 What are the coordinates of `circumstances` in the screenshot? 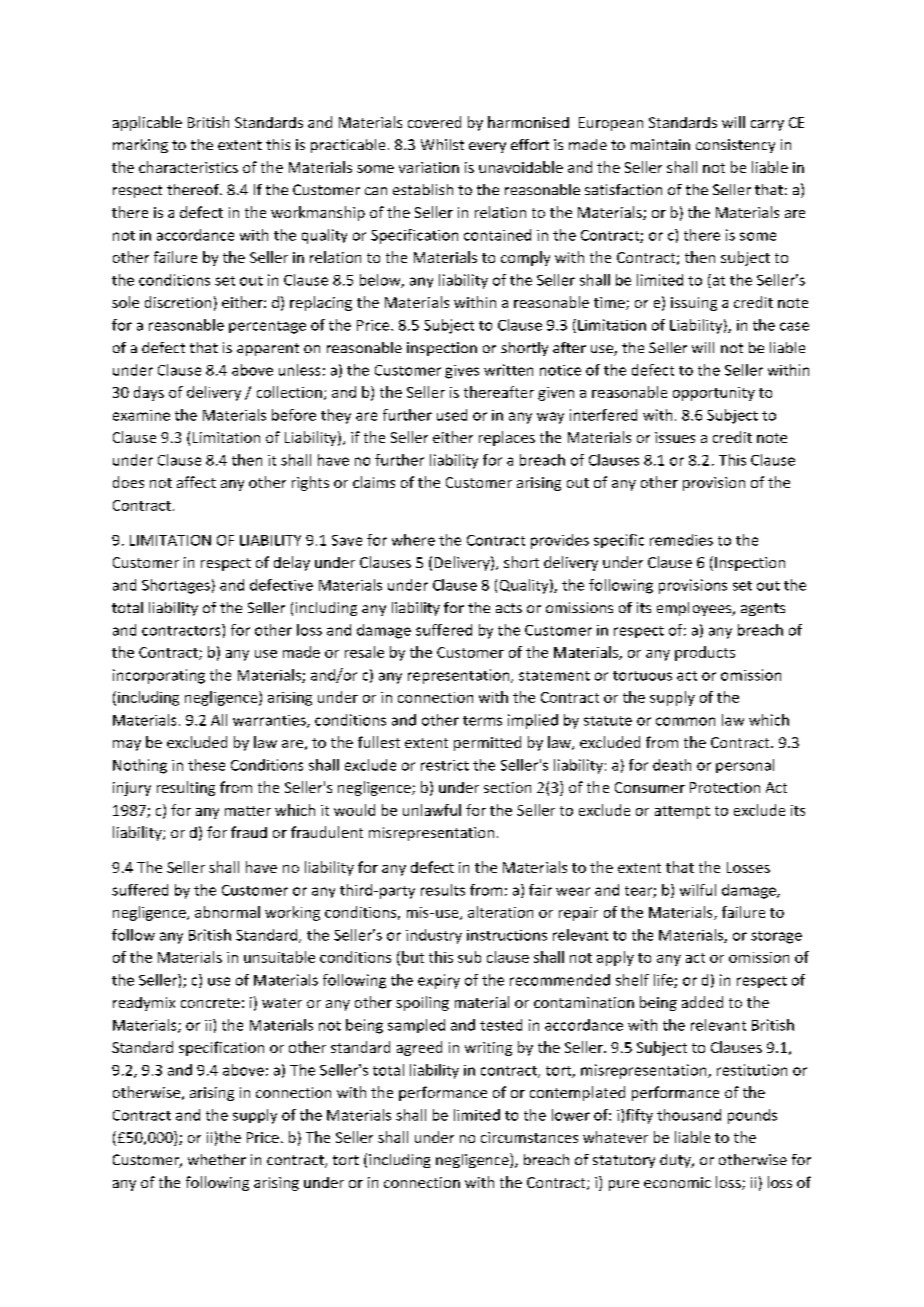 It's located at (529, 1137).
